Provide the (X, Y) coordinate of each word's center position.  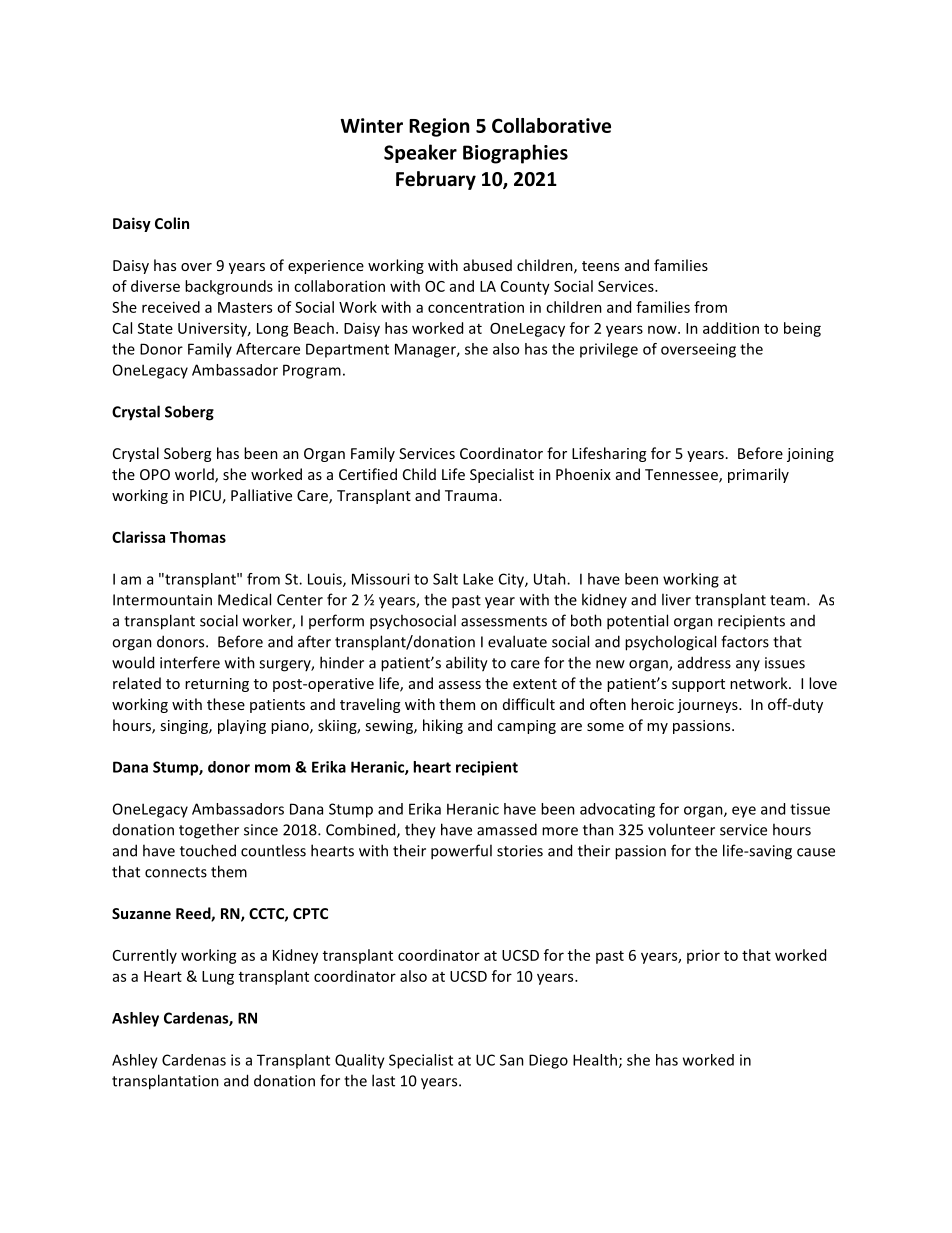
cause (816, 852)
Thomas (198, 537)
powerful (461, 852)
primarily (758, 475)
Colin (172, 223)
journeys (708, 706)
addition (731, 328)
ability (467, 664)
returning (217, 685)
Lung (218, 978)
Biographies (515, 154)
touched (208, 850)
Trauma (471, 495)
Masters (245, 307)
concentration (476, 307)
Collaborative (551, 125)
